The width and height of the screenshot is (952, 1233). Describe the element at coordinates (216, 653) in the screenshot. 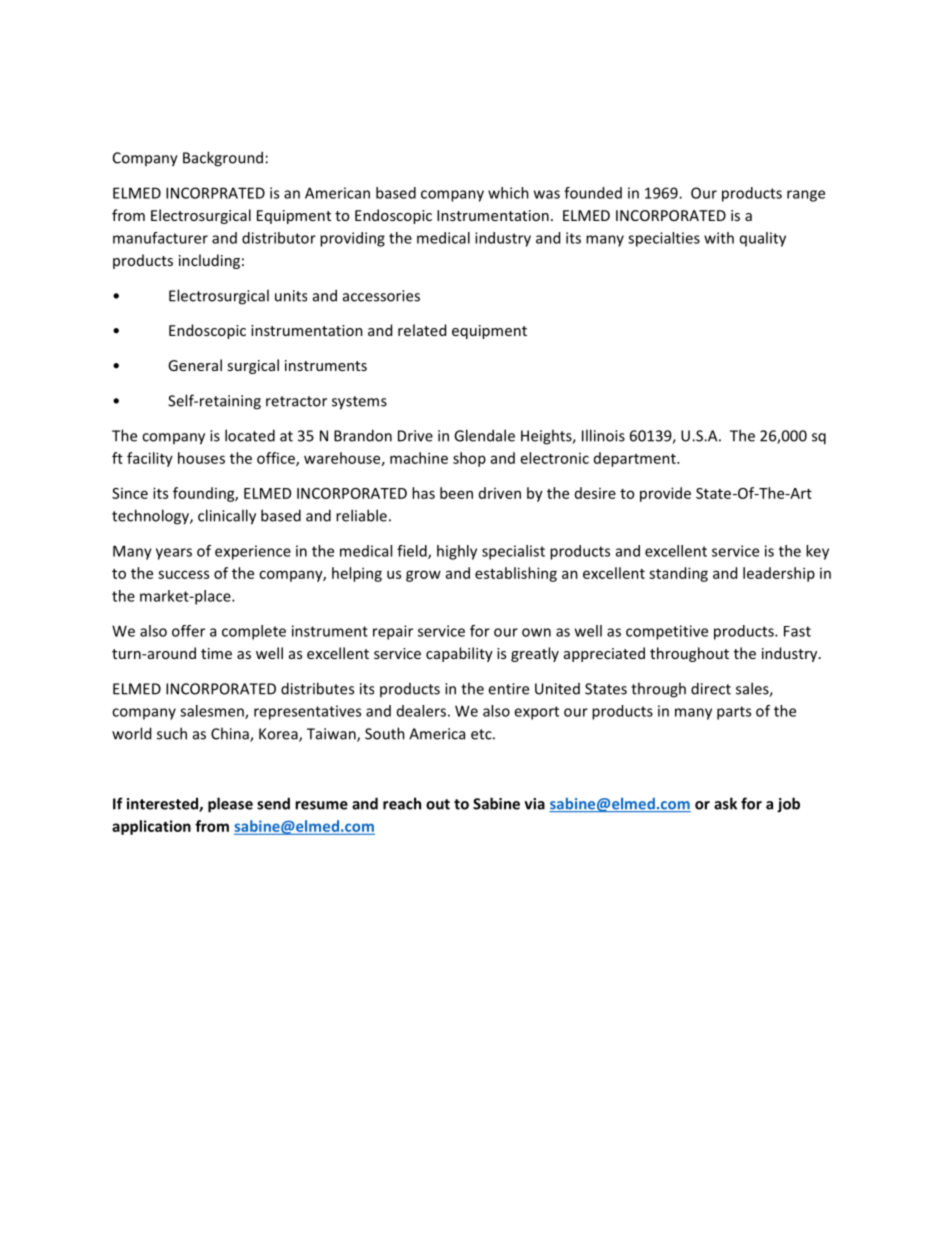

I see `time` at that location.
